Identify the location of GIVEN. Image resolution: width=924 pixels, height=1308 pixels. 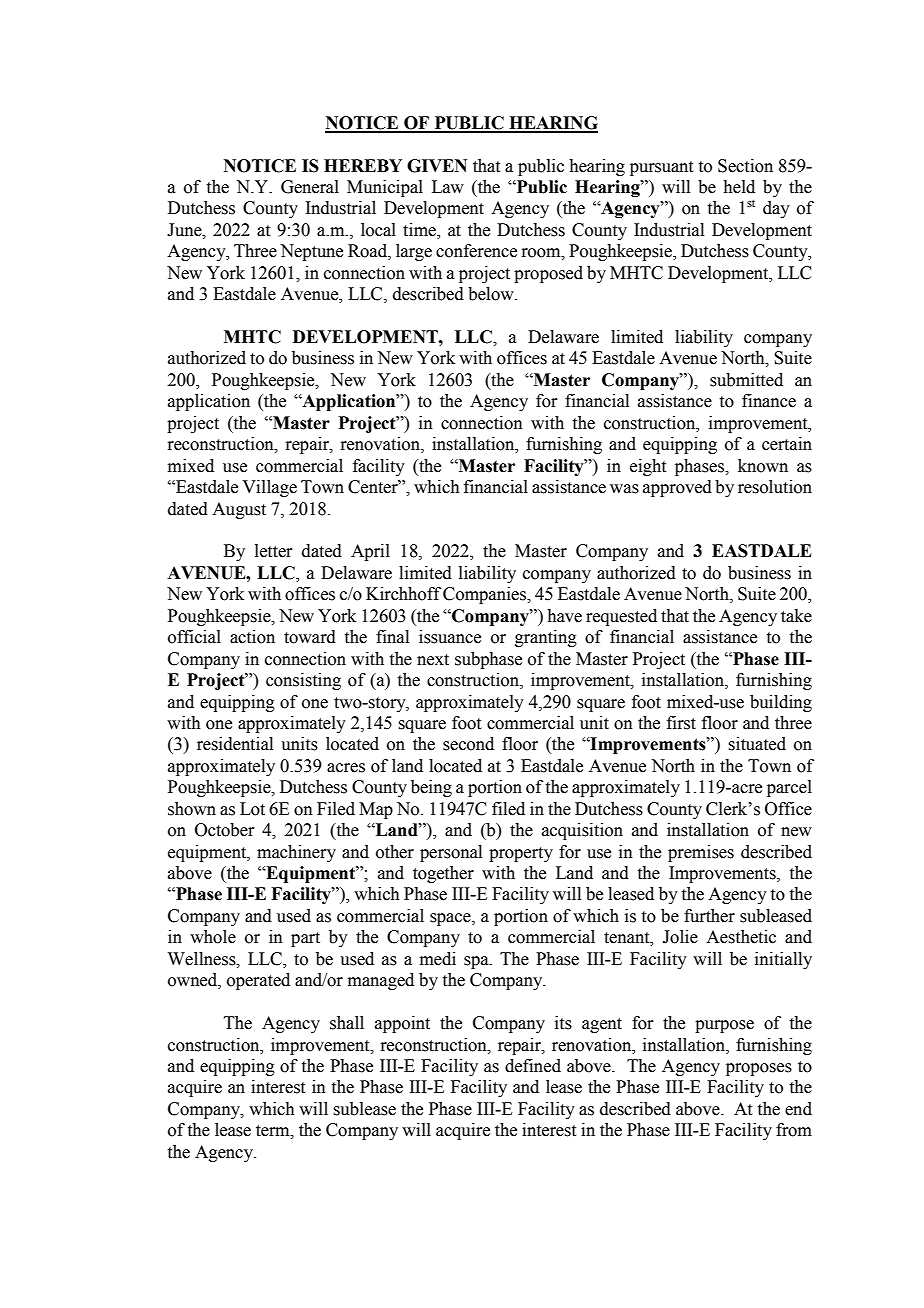
(437, 166).
